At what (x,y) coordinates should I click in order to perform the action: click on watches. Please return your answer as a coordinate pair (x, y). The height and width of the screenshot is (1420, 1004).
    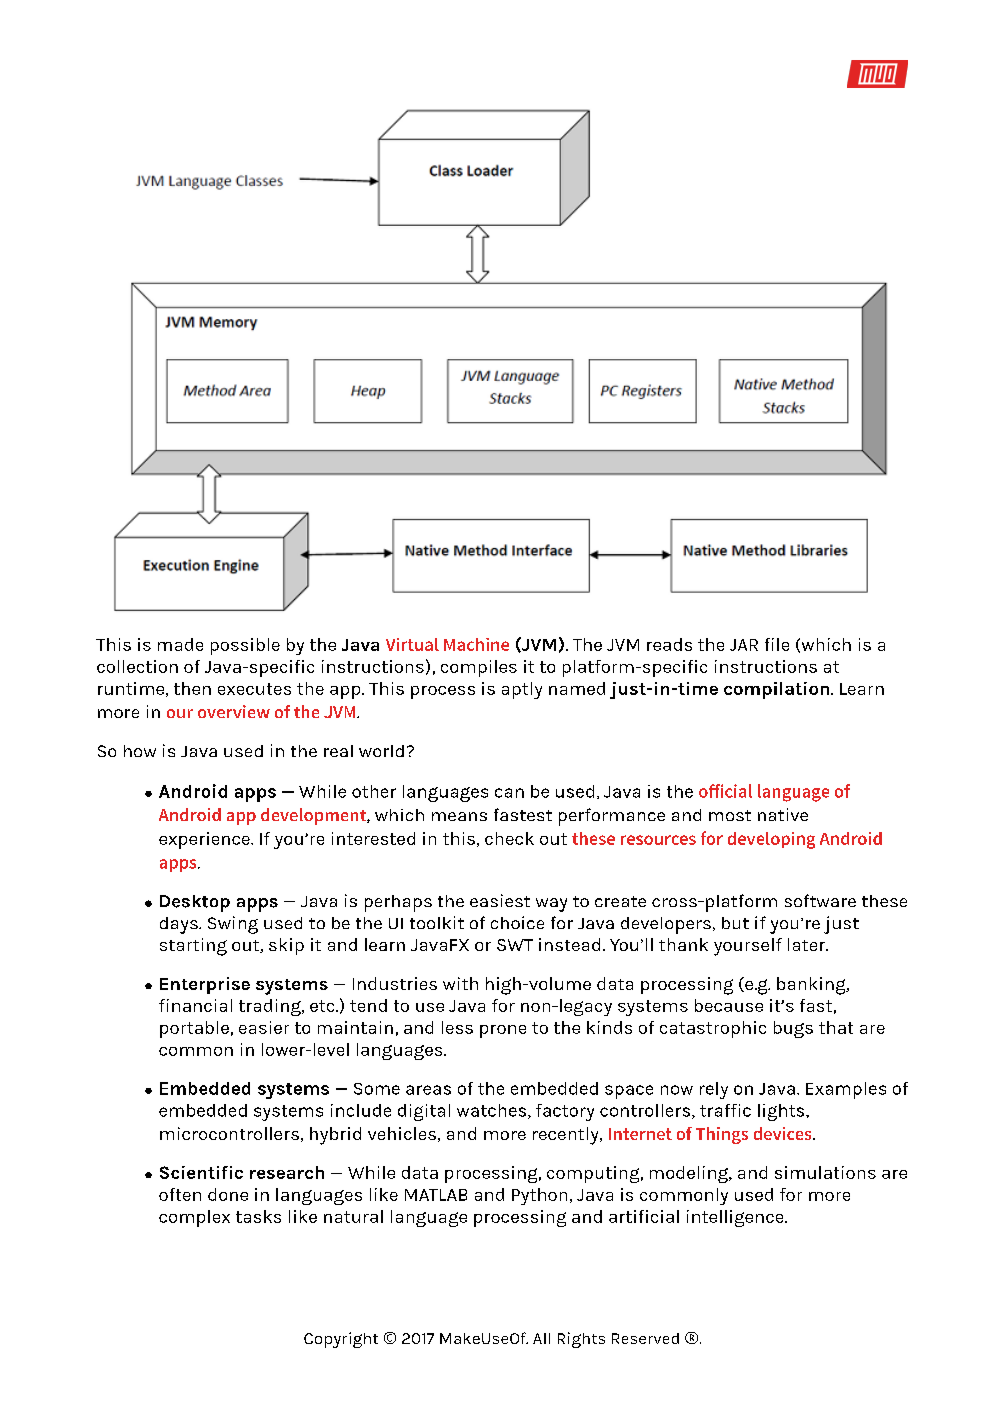
    Looking at the image, I should click on (493, 1111).
